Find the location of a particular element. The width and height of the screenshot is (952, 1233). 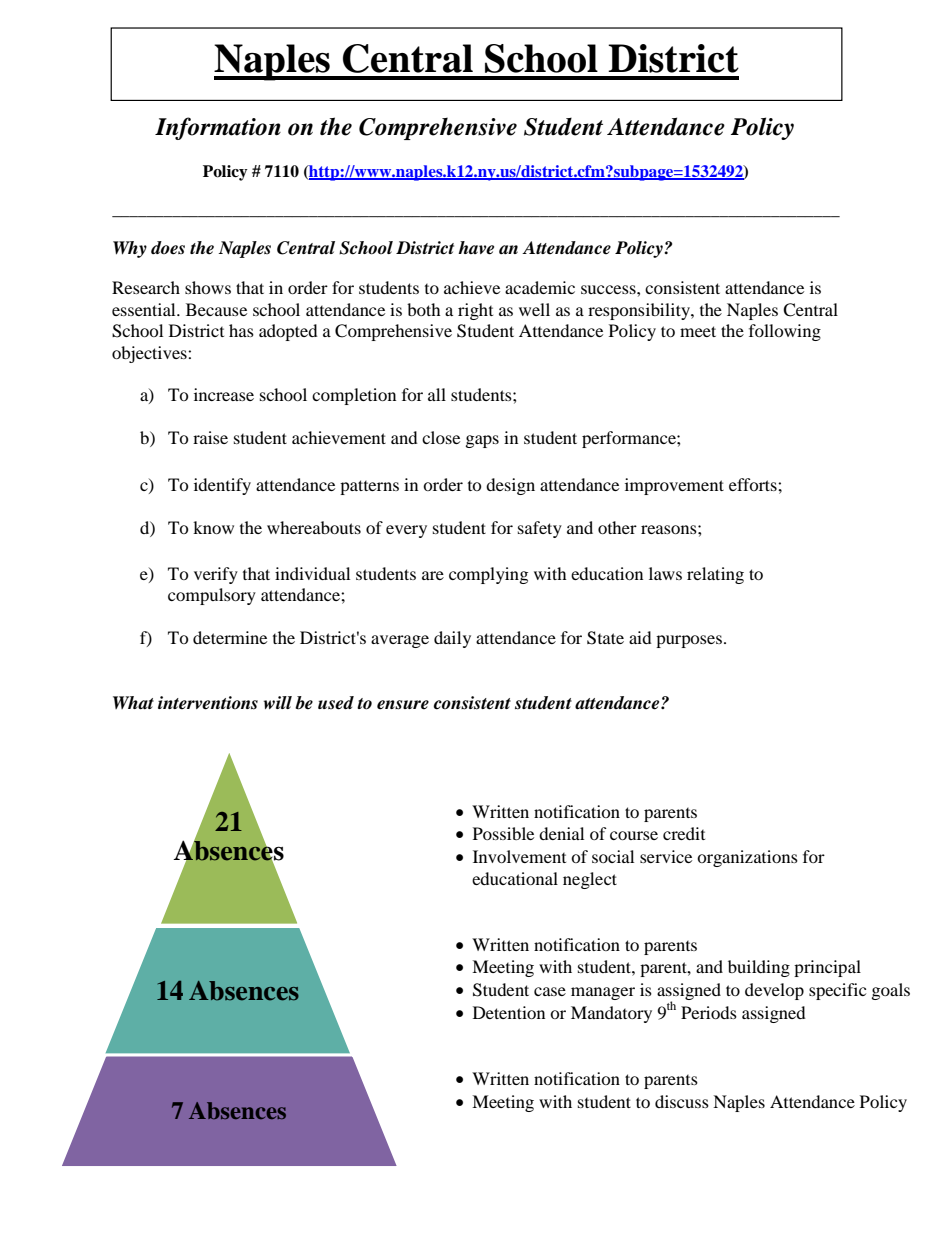

Information is located at coordinates (218, 128).
